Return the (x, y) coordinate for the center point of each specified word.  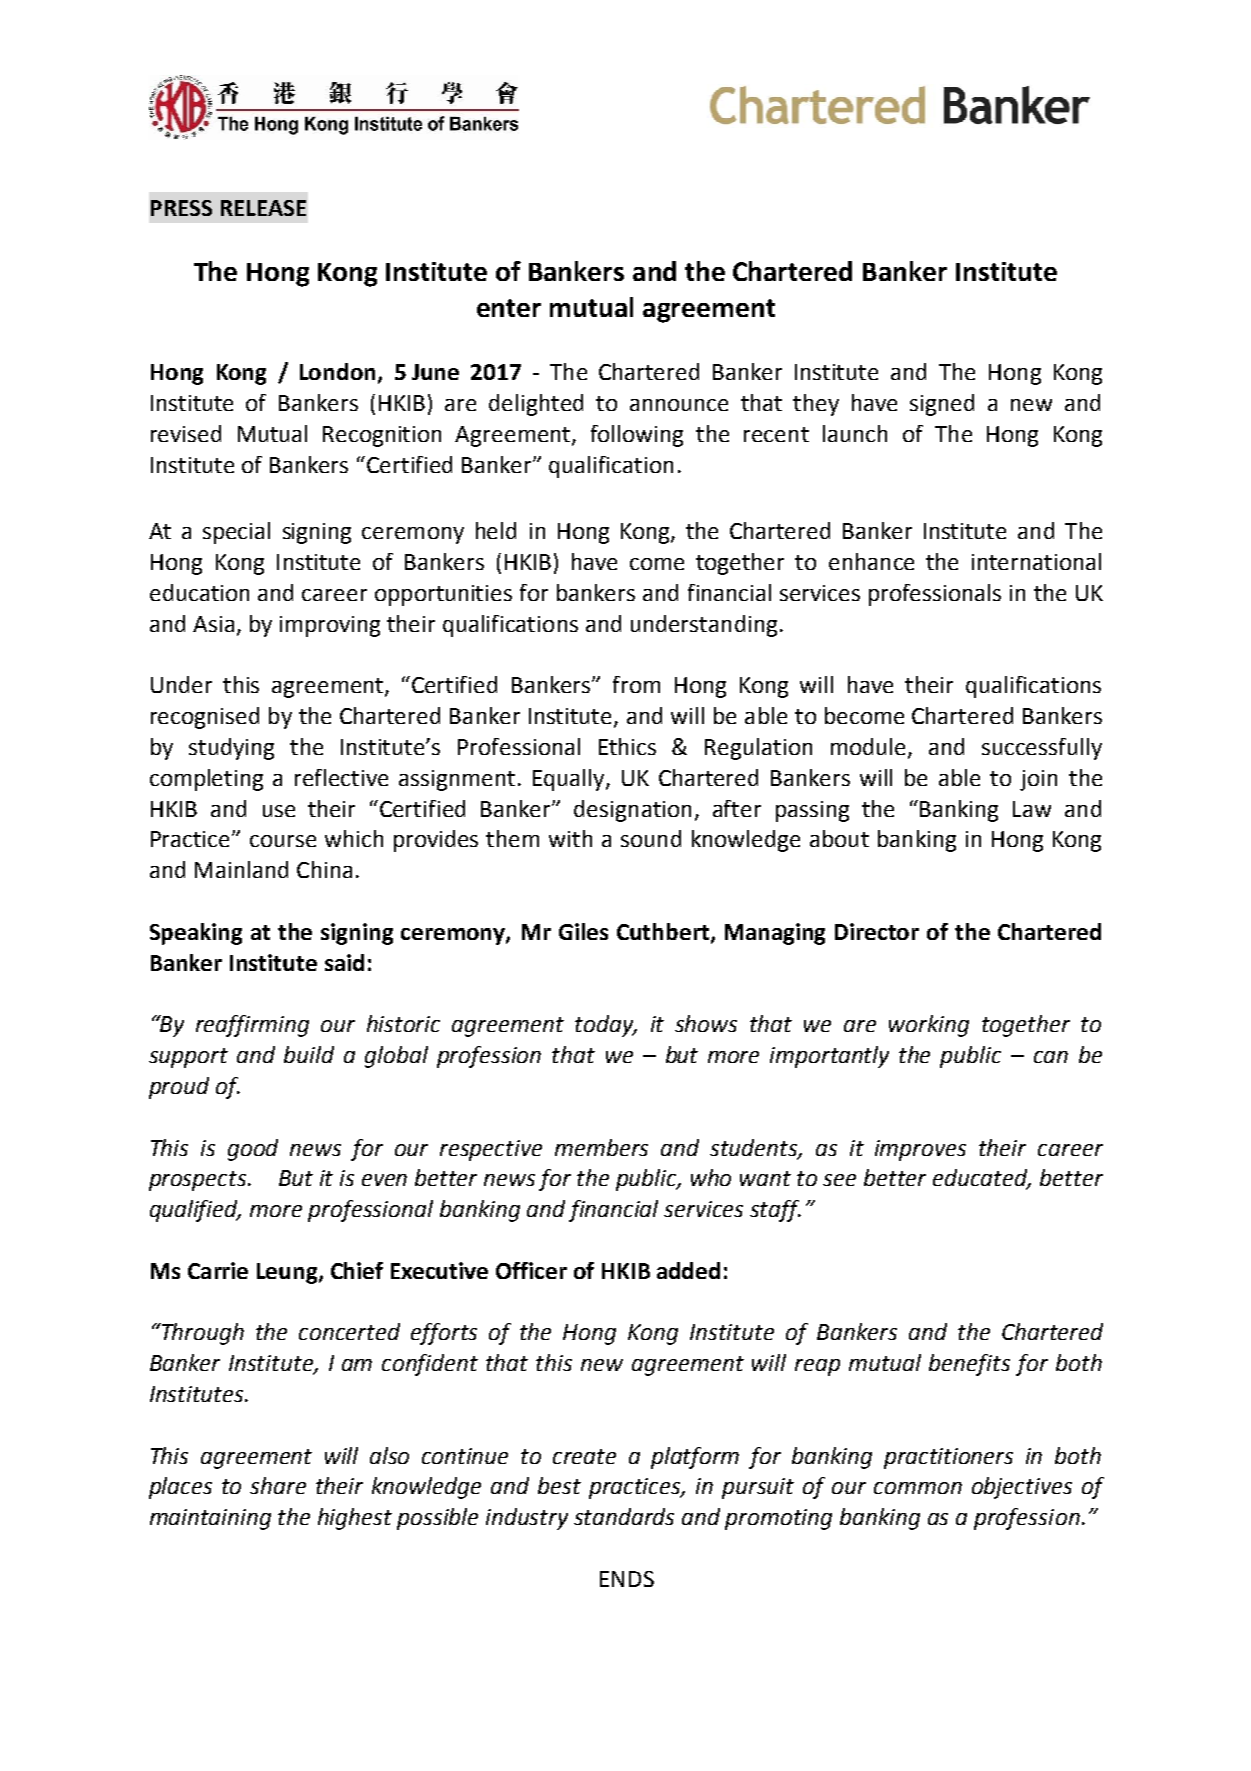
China (324, 869)
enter (509, 308)
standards (624, 1516)
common (918, 1488)
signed (942, 405)
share (278, 1485)
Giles (583, 931)
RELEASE (263, 208)
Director (877, 931)
